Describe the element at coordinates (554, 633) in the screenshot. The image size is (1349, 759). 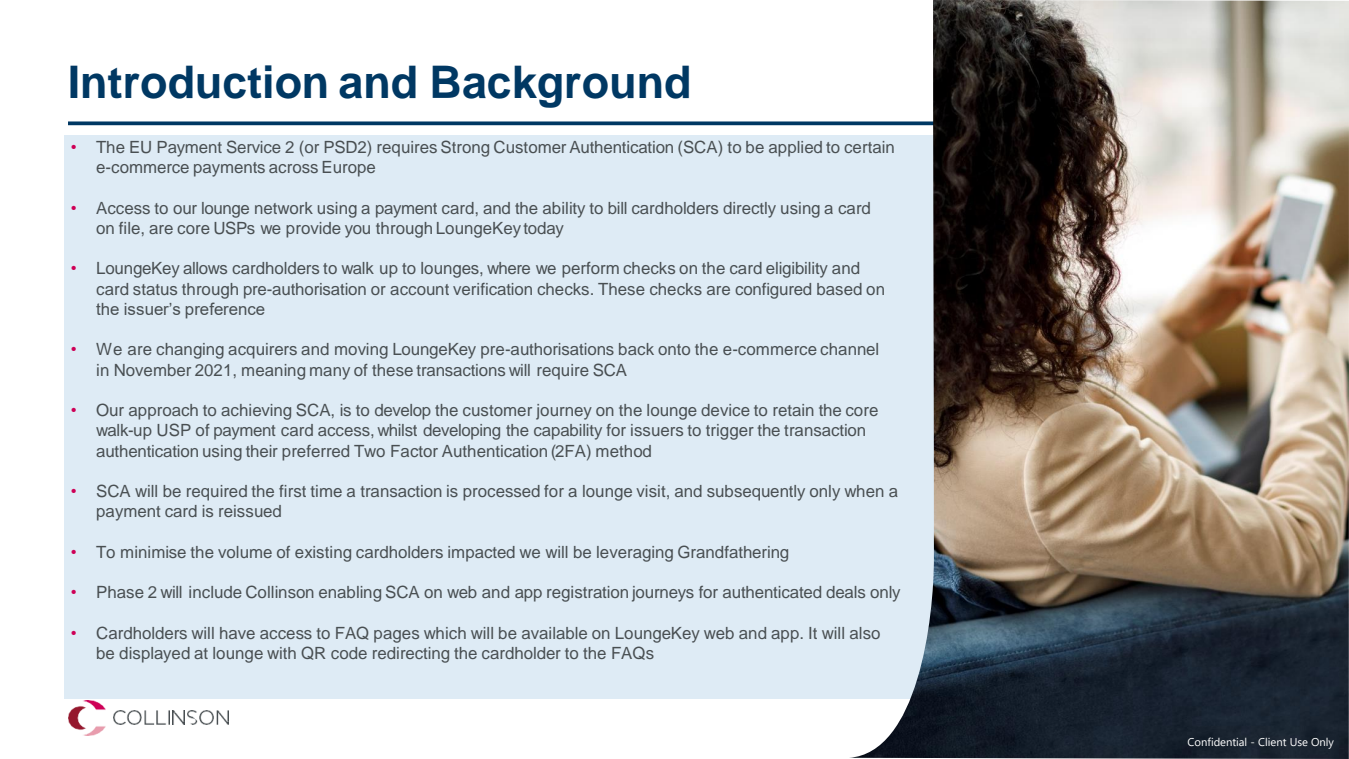
I see `available` at that location.
